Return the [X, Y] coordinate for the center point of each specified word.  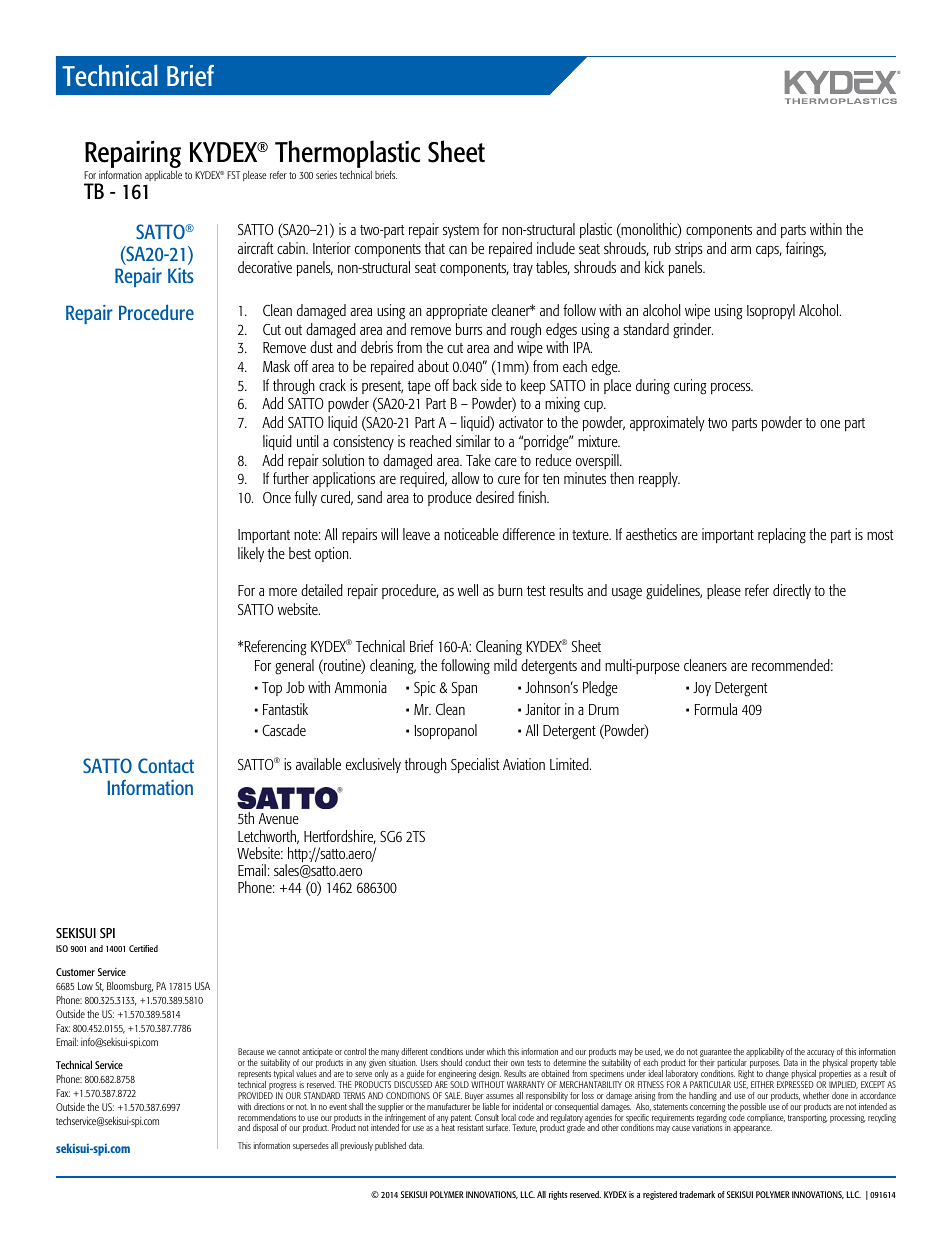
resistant [470, 1127]
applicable [163, 175]
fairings [806, 250]
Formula [715, 709]
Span [464, 689]
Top [272, 689]
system [461, 231]
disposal [265, 1128]
